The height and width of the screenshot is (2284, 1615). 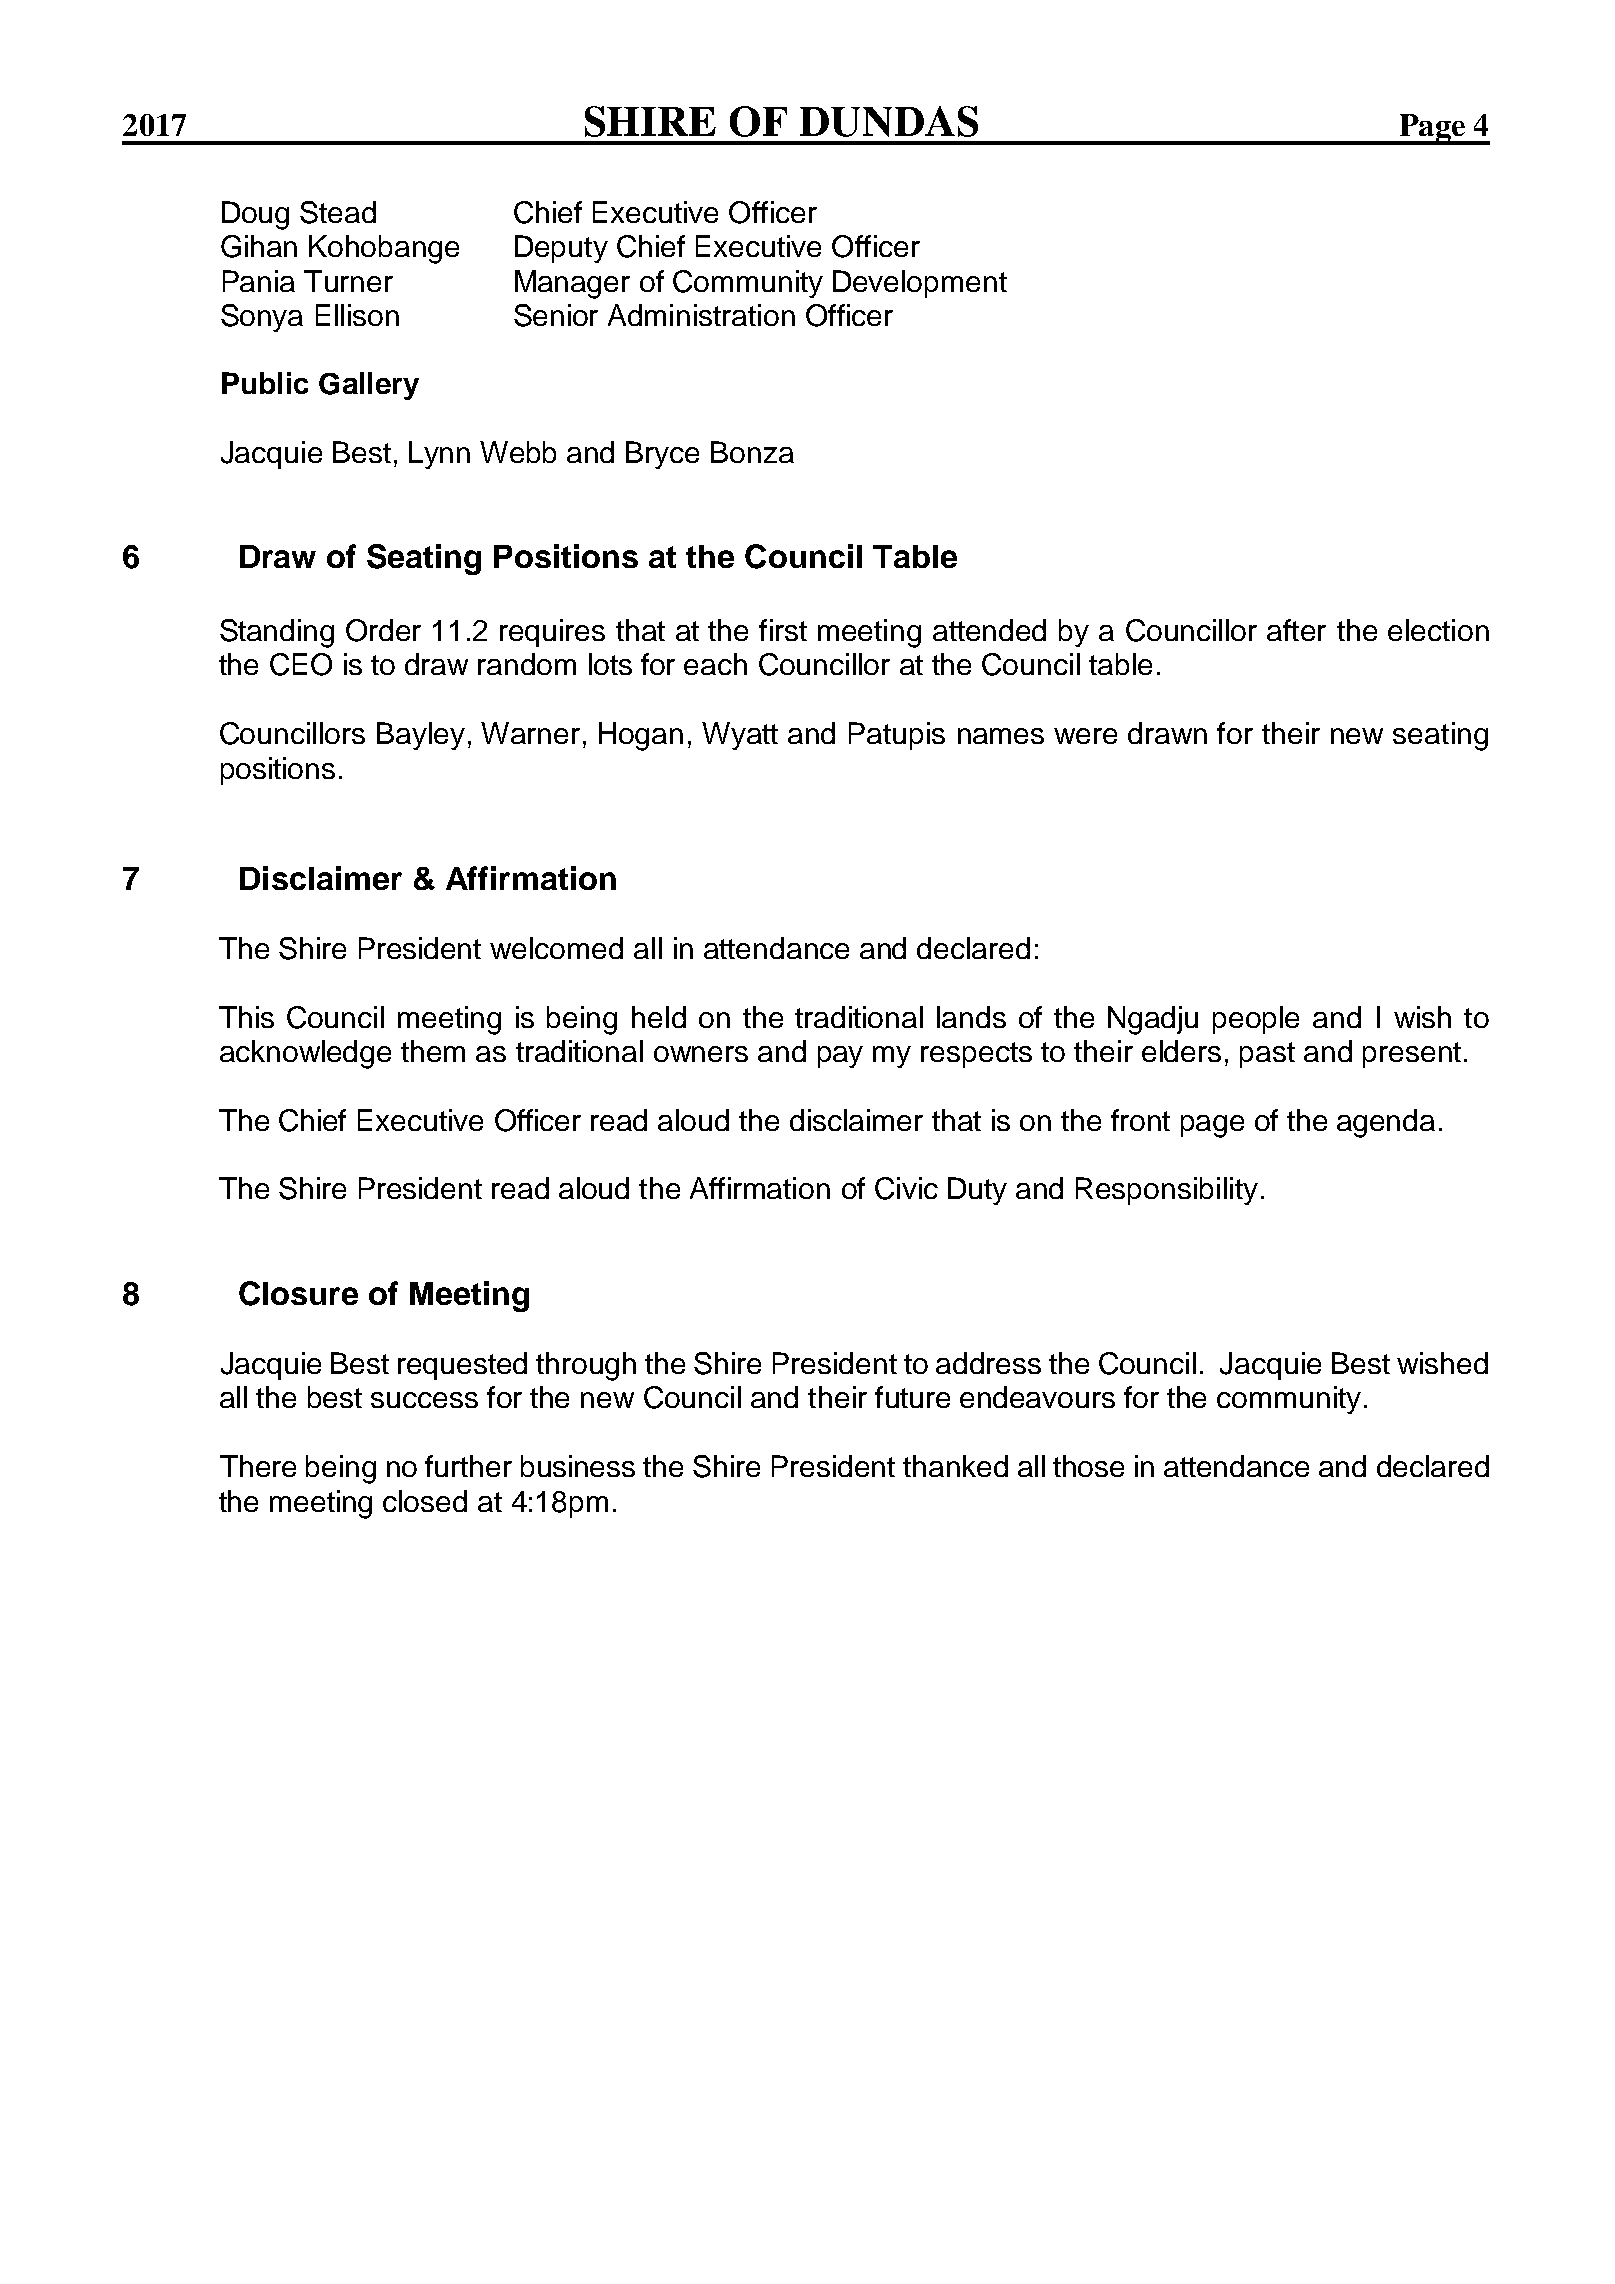 I want to click on after, so click(x=1296, y=630).
